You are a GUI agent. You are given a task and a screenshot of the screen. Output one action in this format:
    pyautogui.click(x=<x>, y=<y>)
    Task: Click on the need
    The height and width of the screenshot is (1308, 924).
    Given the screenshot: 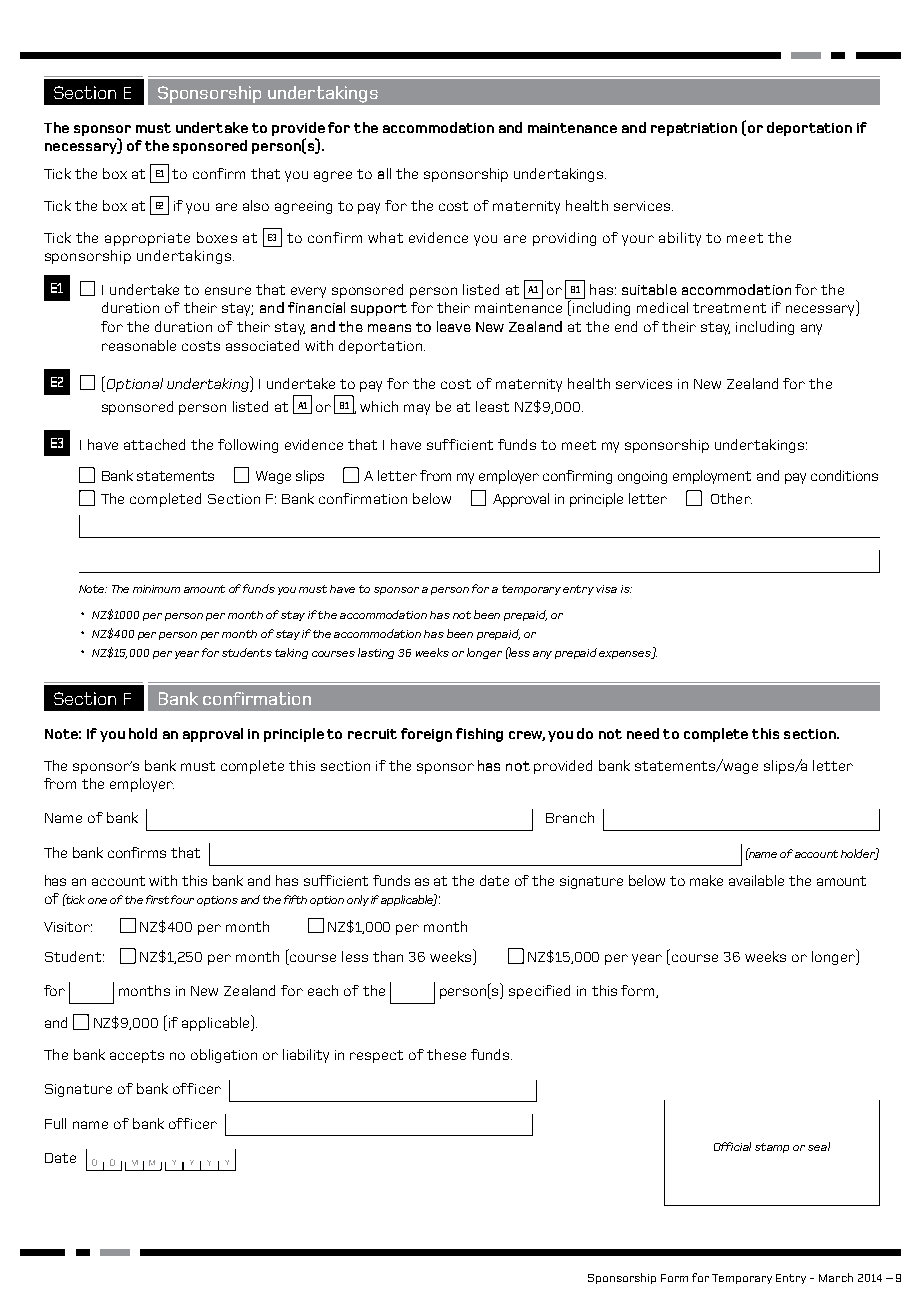 What is the action you would take?
    pyautogui.click(x=643, y=733)
